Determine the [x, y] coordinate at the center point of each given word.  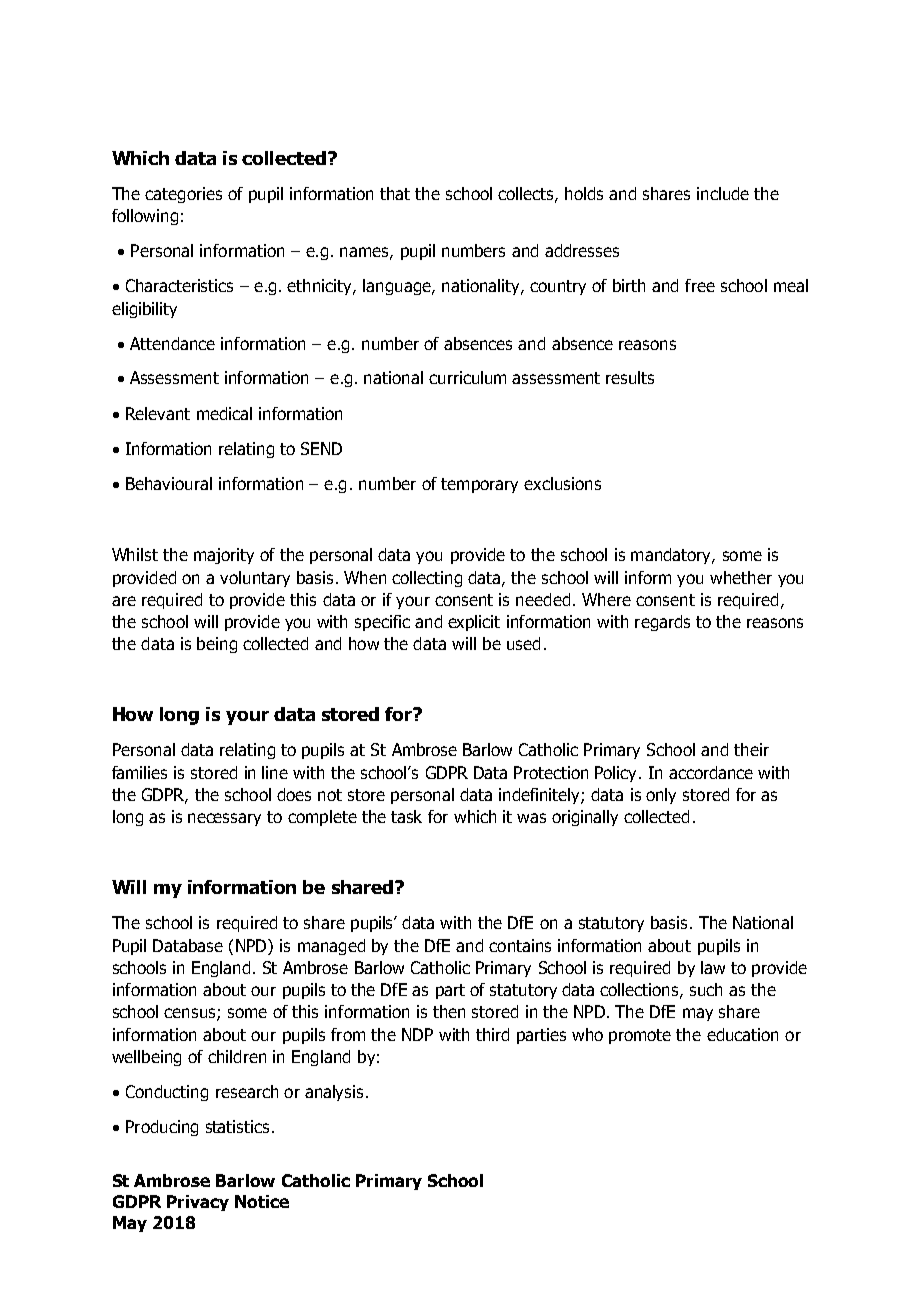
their [751, 749]
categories [183, 195]
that [395, 193]
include [723, 193]
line [275, 772]
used [523, 643]
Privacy [198, 1203]
